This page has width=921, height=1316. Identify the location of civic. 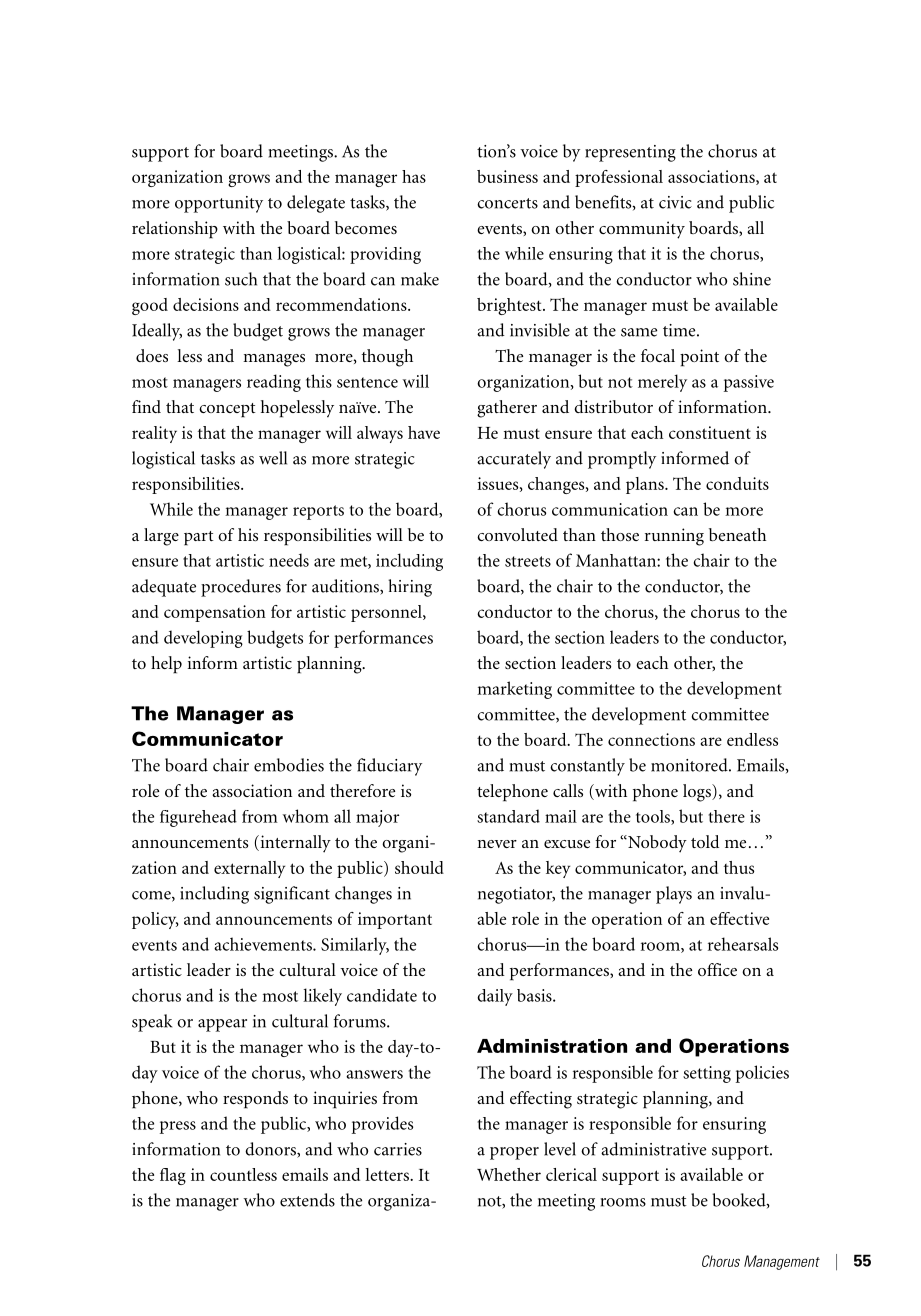
(675, 202).
